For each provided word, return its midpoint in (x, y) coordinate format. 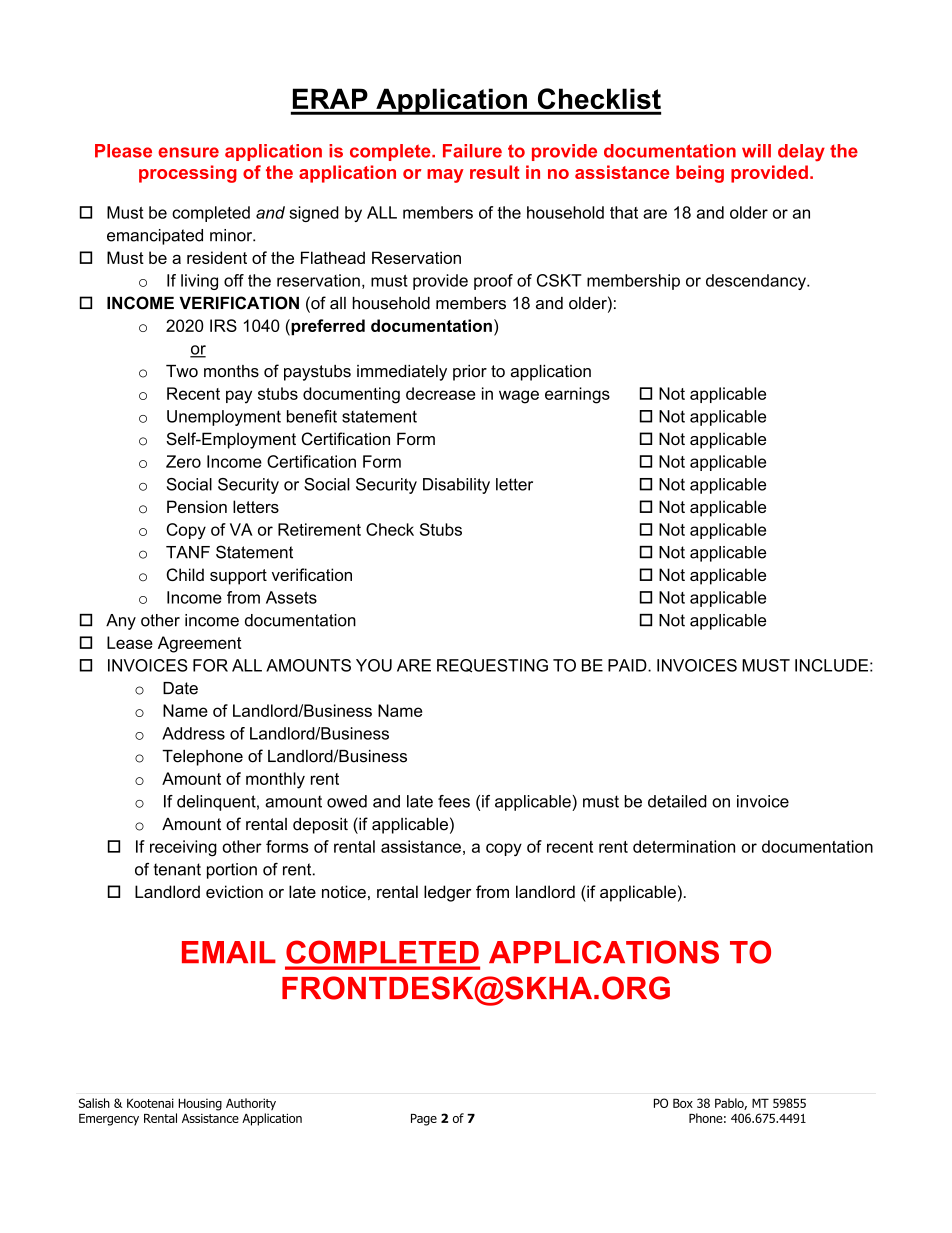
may (445, 176)
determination (684, 846)
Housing (200, 1104)
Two (182, 371)
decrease (440, 393)
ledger (447, 893)
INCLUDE (831, 665)
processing (188, 174)
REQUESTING (492, 666)
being (700, 174)
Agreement (200, 644)
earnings (577, 395)
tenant (177, 869)
